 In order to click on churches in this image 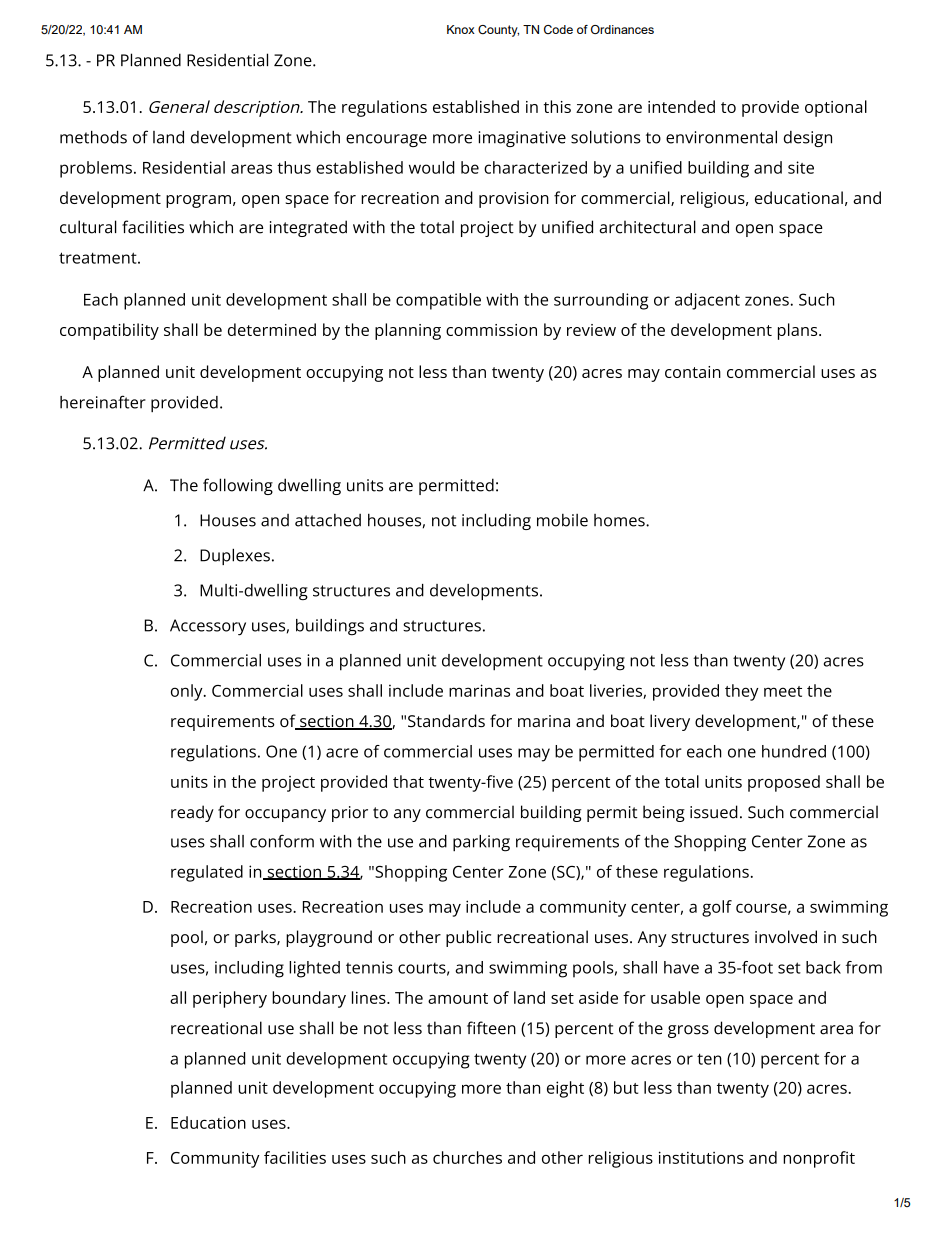, I will do `click(467, 1157)`.
